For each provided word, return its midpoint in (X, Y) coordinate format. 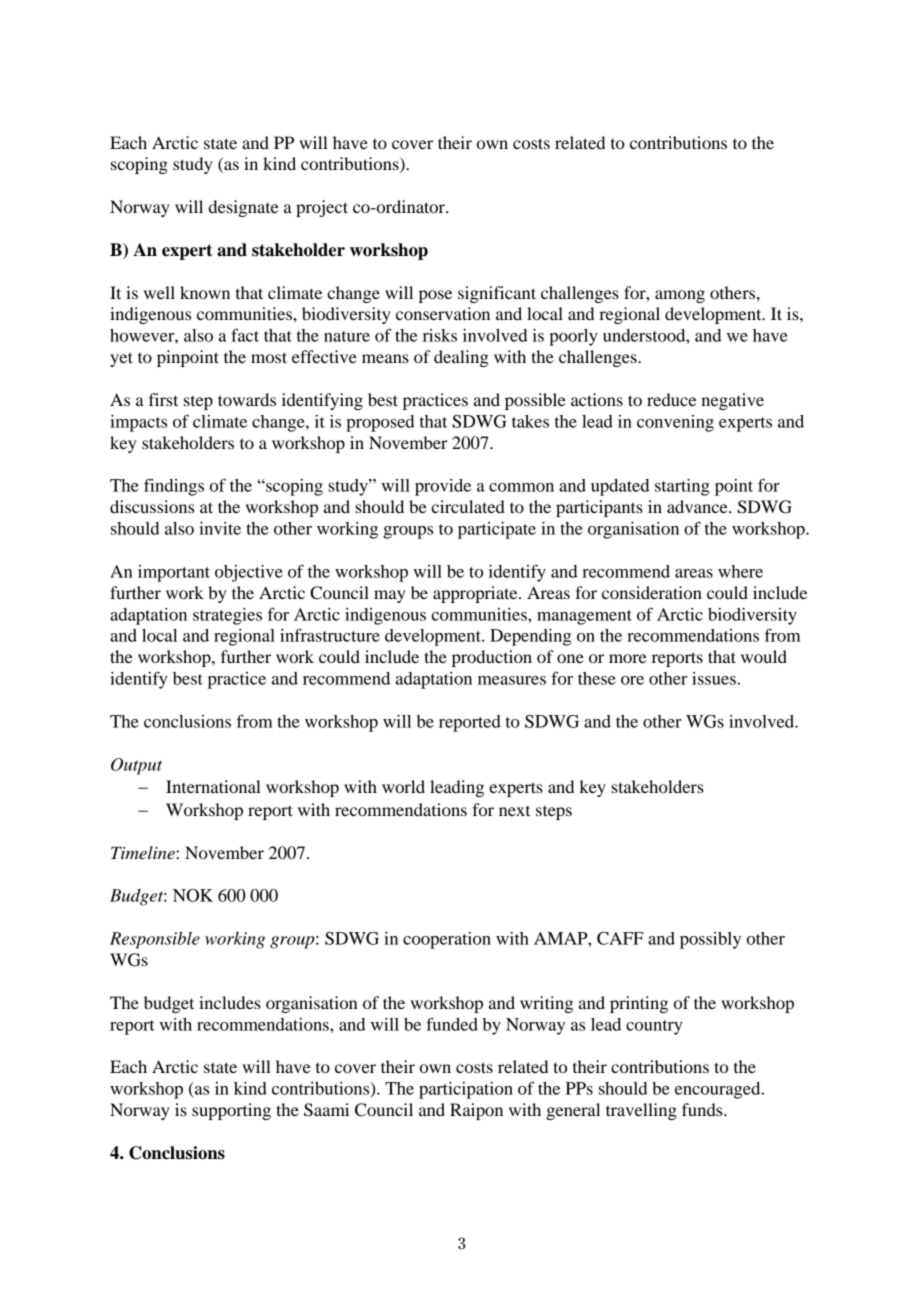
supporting (231, 1111)
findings (174, 487)
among (680, 296)
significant (497, 294)
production (492, 658)
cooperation (447, 940)
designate (244, 208)
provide (443, 487)
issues (714, 678)
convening (675, 423)
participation (466, 1090)
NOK (193, 895)
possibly (710, 940)
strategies (227, 616)
